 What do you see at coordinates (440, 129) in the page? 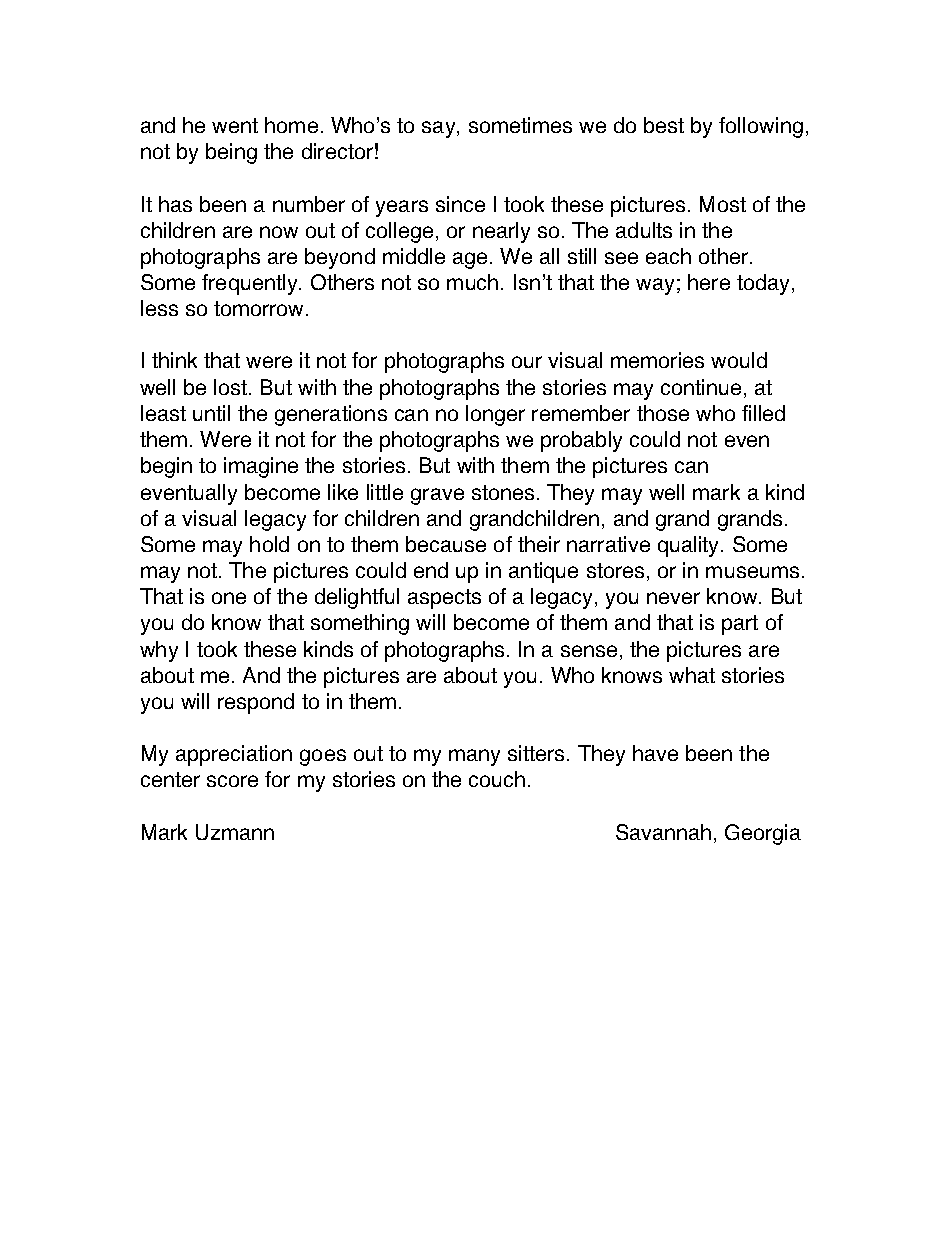
I see `say` at bounding box center [440, 129].
